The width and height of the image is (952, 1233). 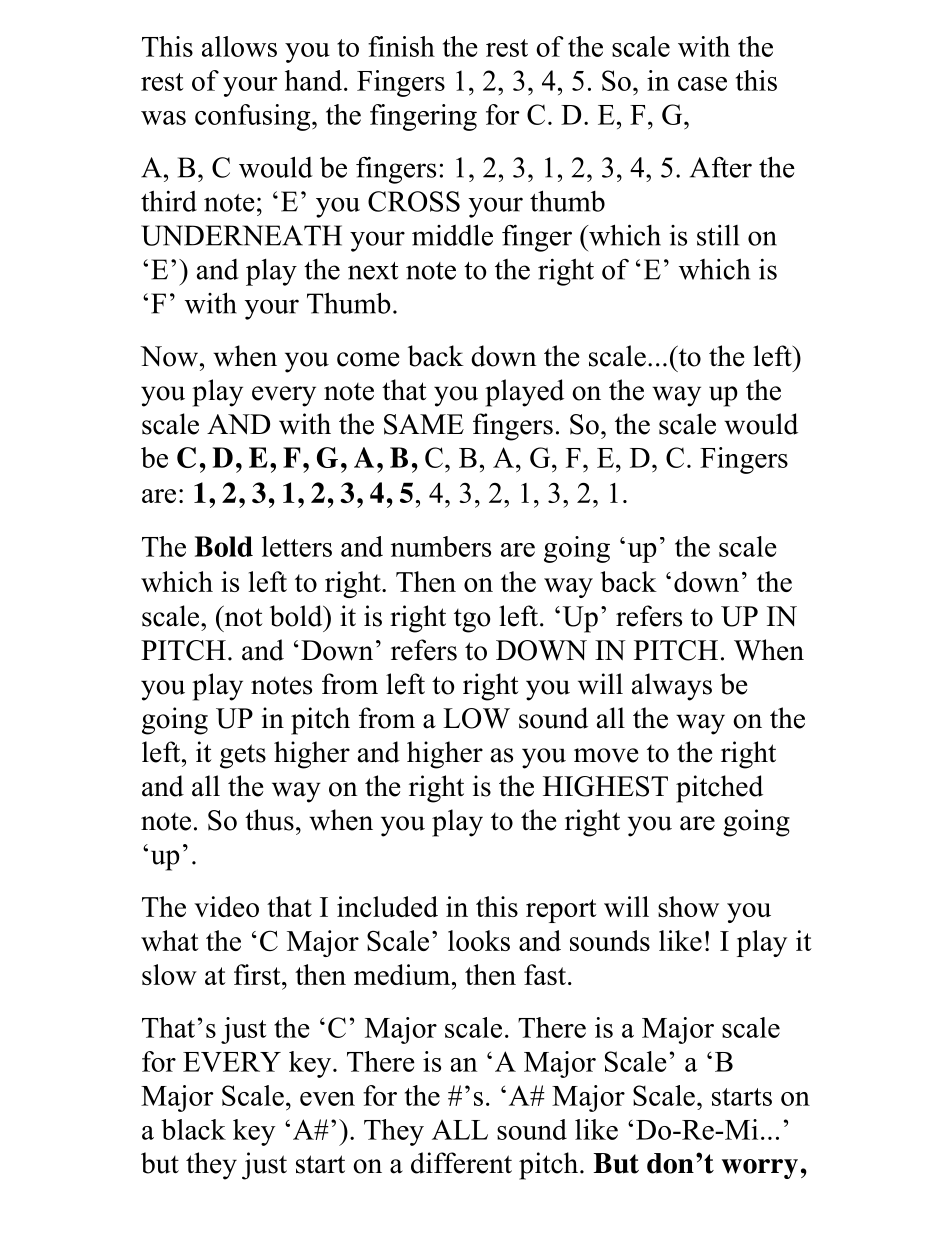 What do you see at coordinates (606, 755) in the image?
I see `move` at bounding box center [606, 755].
